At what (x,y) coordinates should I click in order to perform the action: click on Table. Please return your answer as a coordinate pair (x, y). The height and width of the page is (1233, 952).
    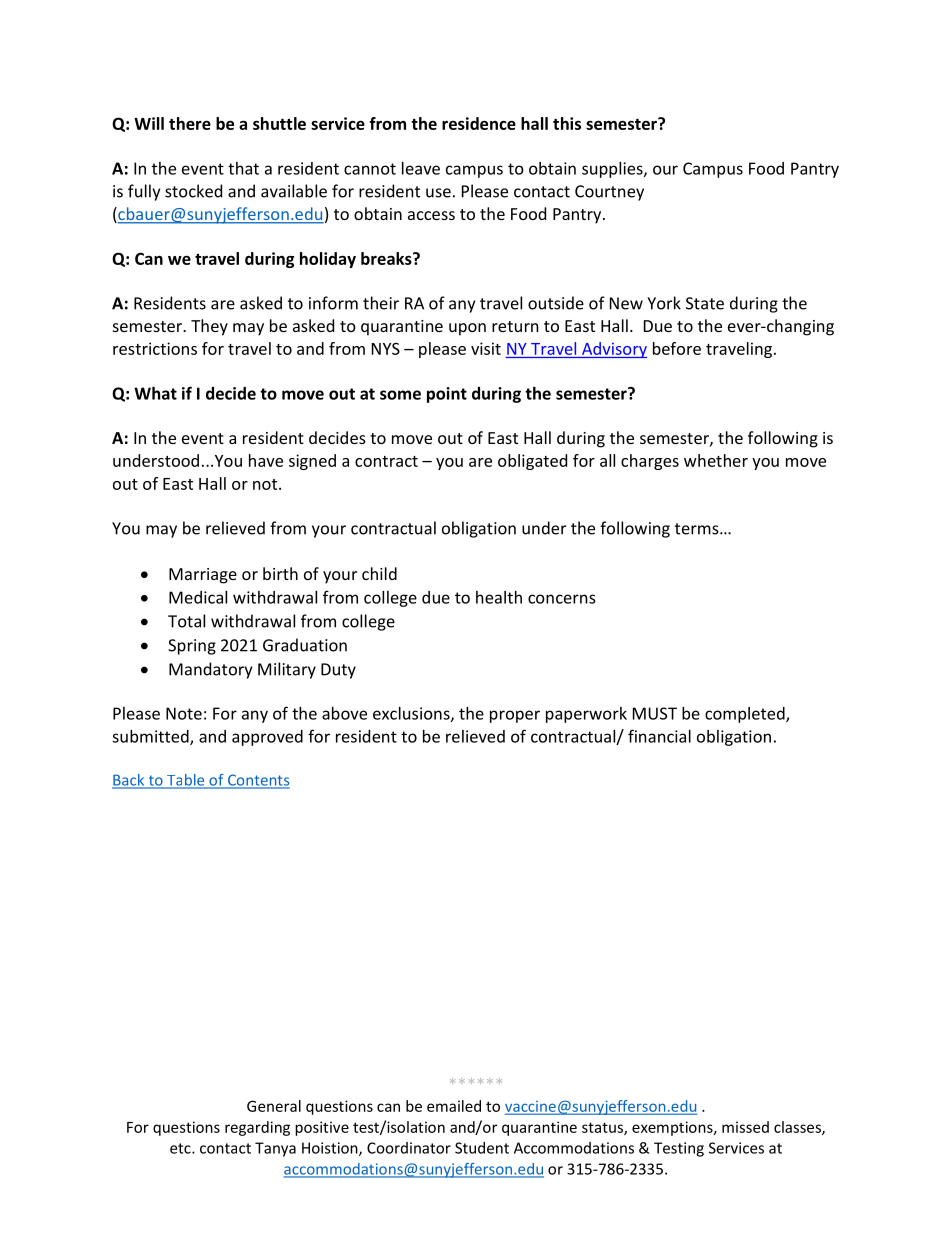
    Looking at the image, I should click on (186, 781).
